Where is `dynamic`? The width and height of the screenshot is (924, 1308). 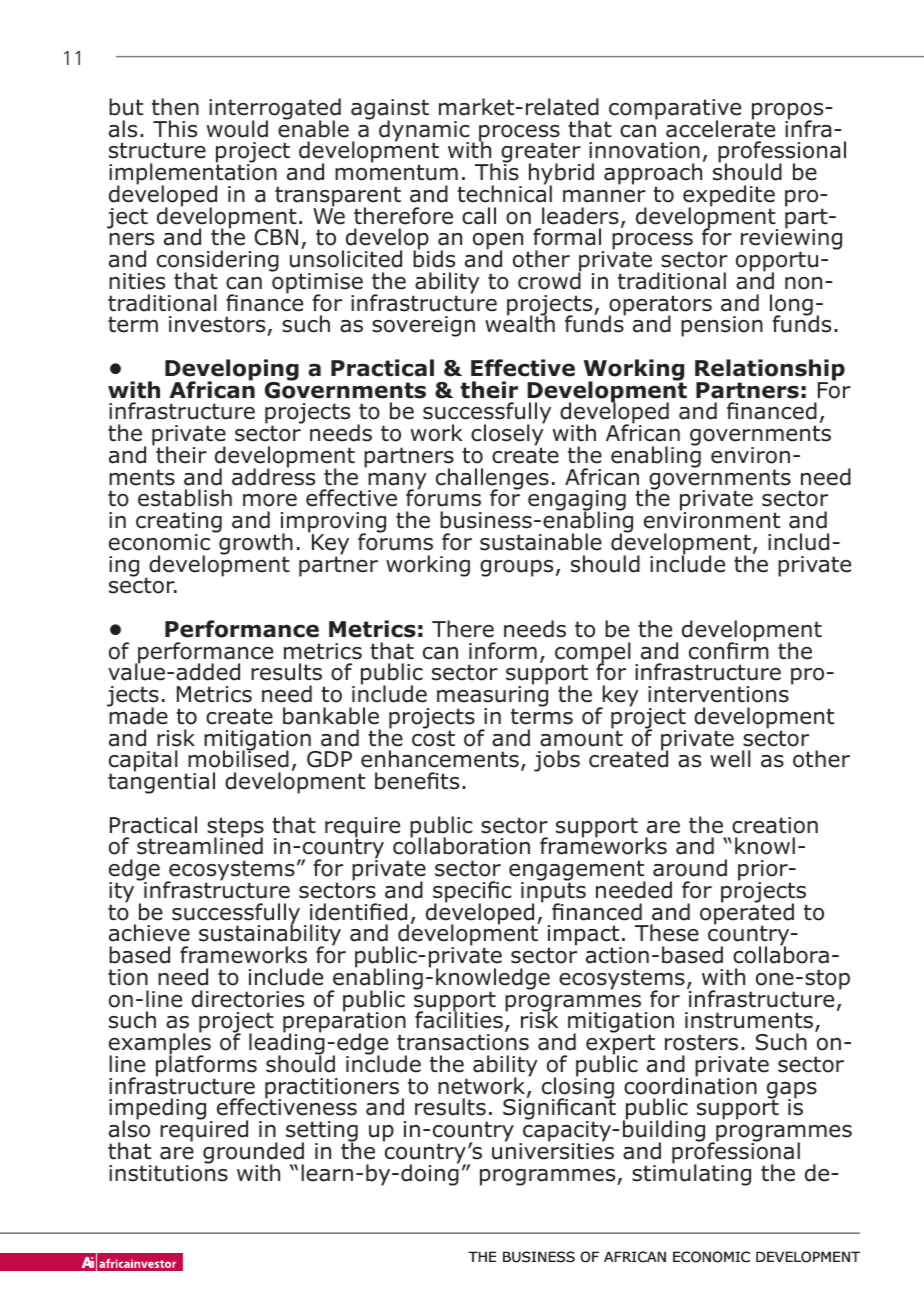 dynamic is located at coordinates (424, 132).
